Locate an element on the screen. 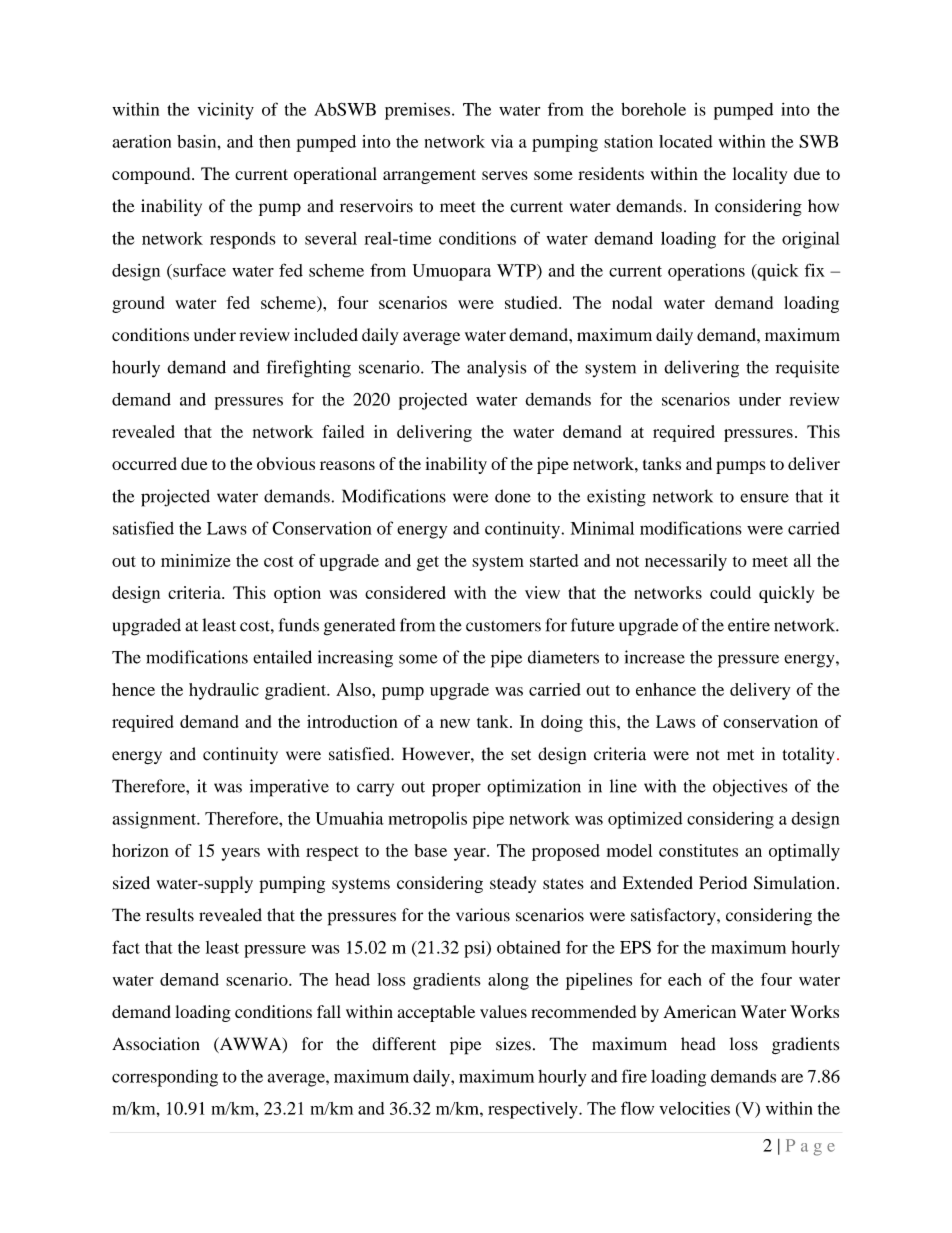  occurred is located at coordinates (144, 463).
